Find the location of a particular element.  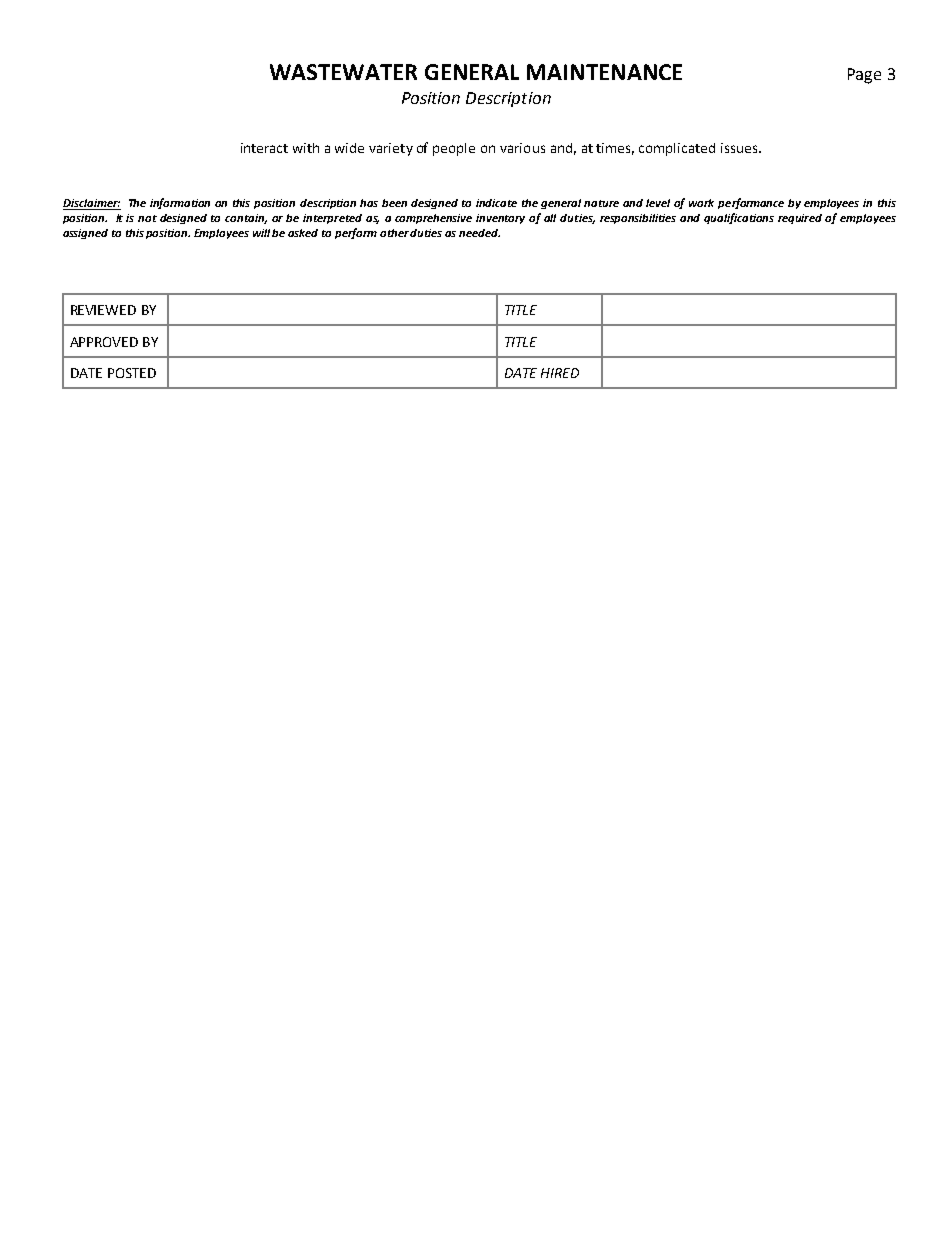

APPROVED is located at coordinates (104, 342).
